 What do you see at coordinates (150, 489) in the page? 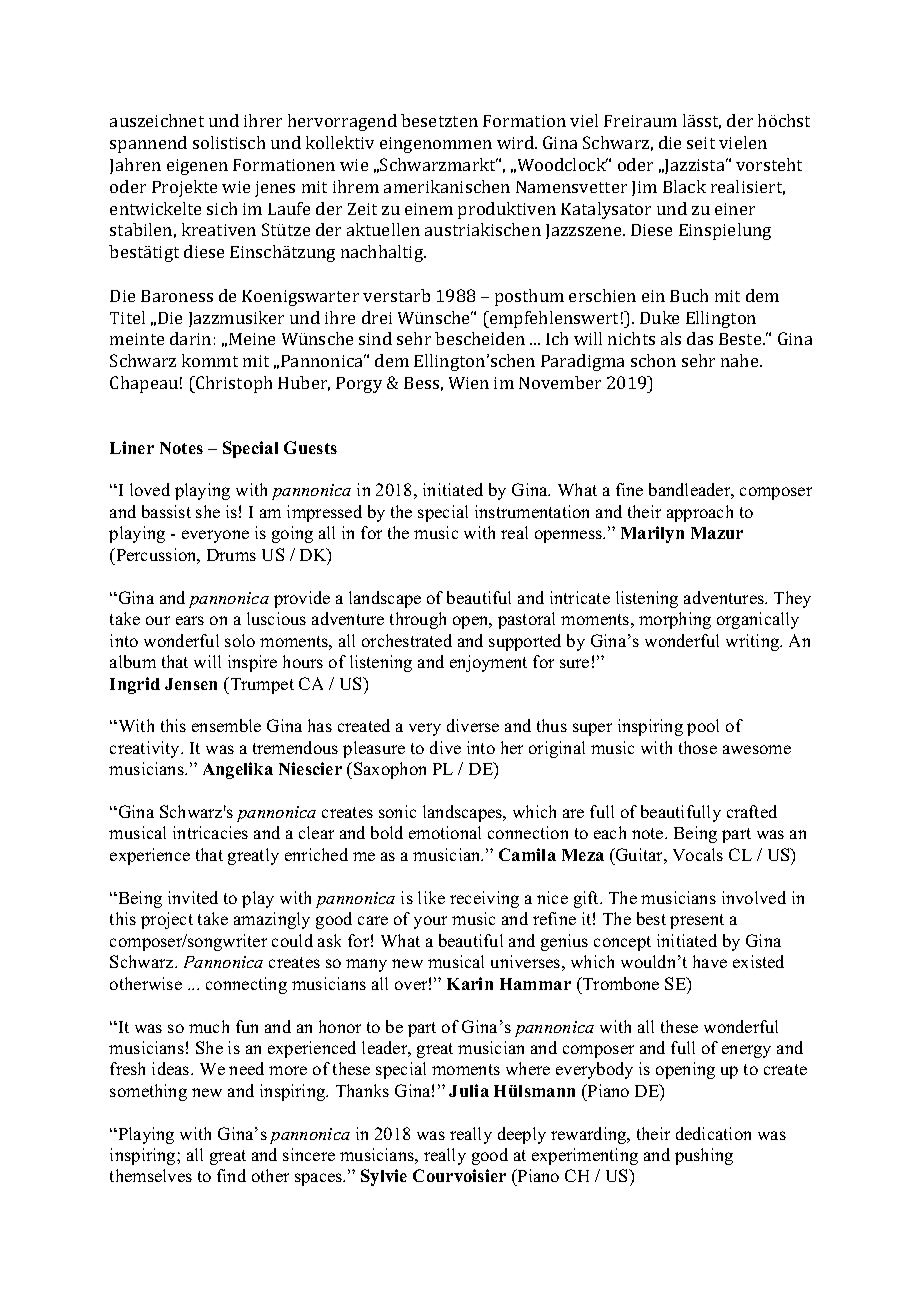
I see `loved` at bounding box center [150, 489].
